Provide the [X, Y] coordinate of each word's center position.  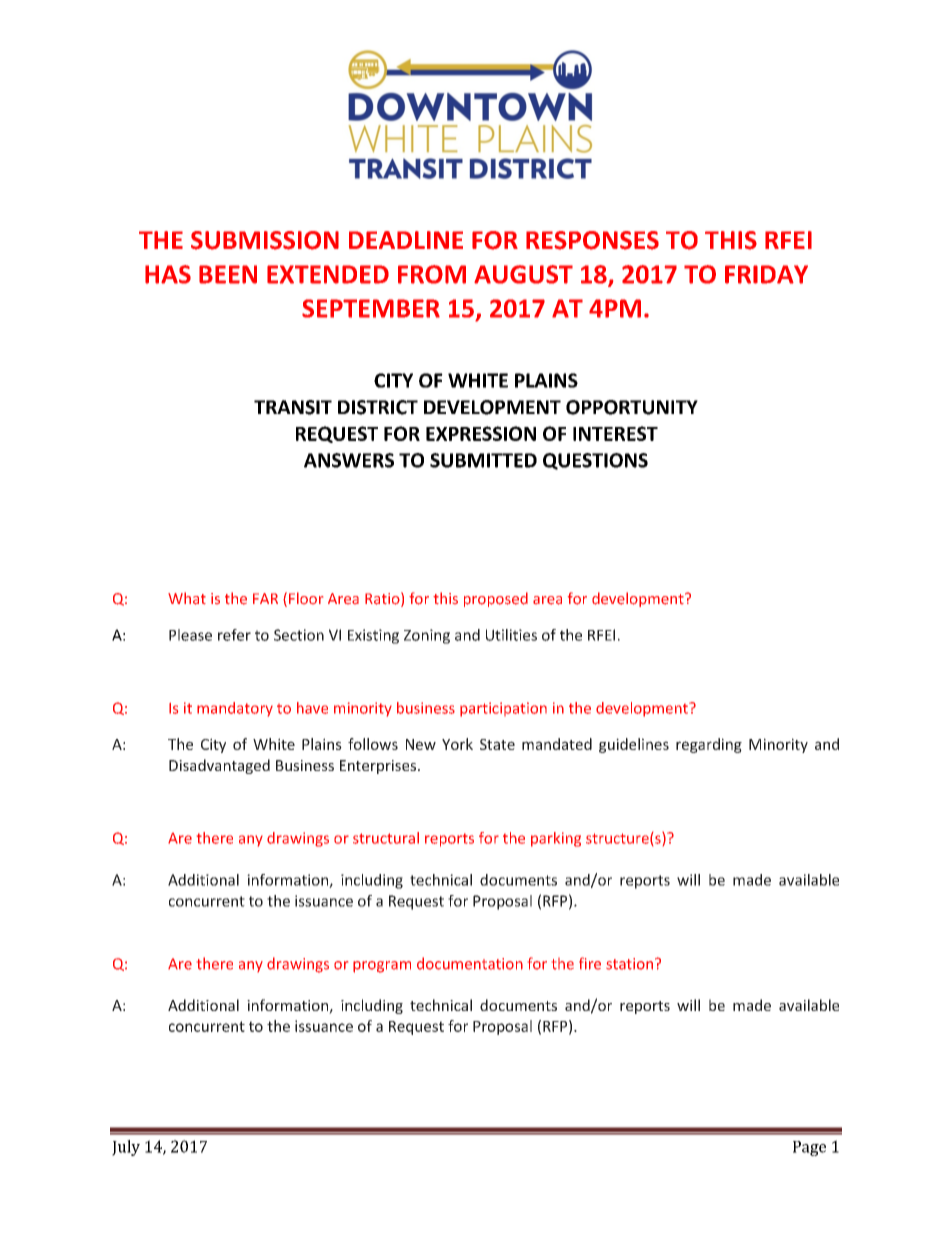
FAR [265, 598]
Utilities [511, 635]
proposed [496, 599]
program [382, 967]
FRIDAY [766, 274]
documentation [470, 963]
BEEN [228, 274]
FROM [432, 274]
